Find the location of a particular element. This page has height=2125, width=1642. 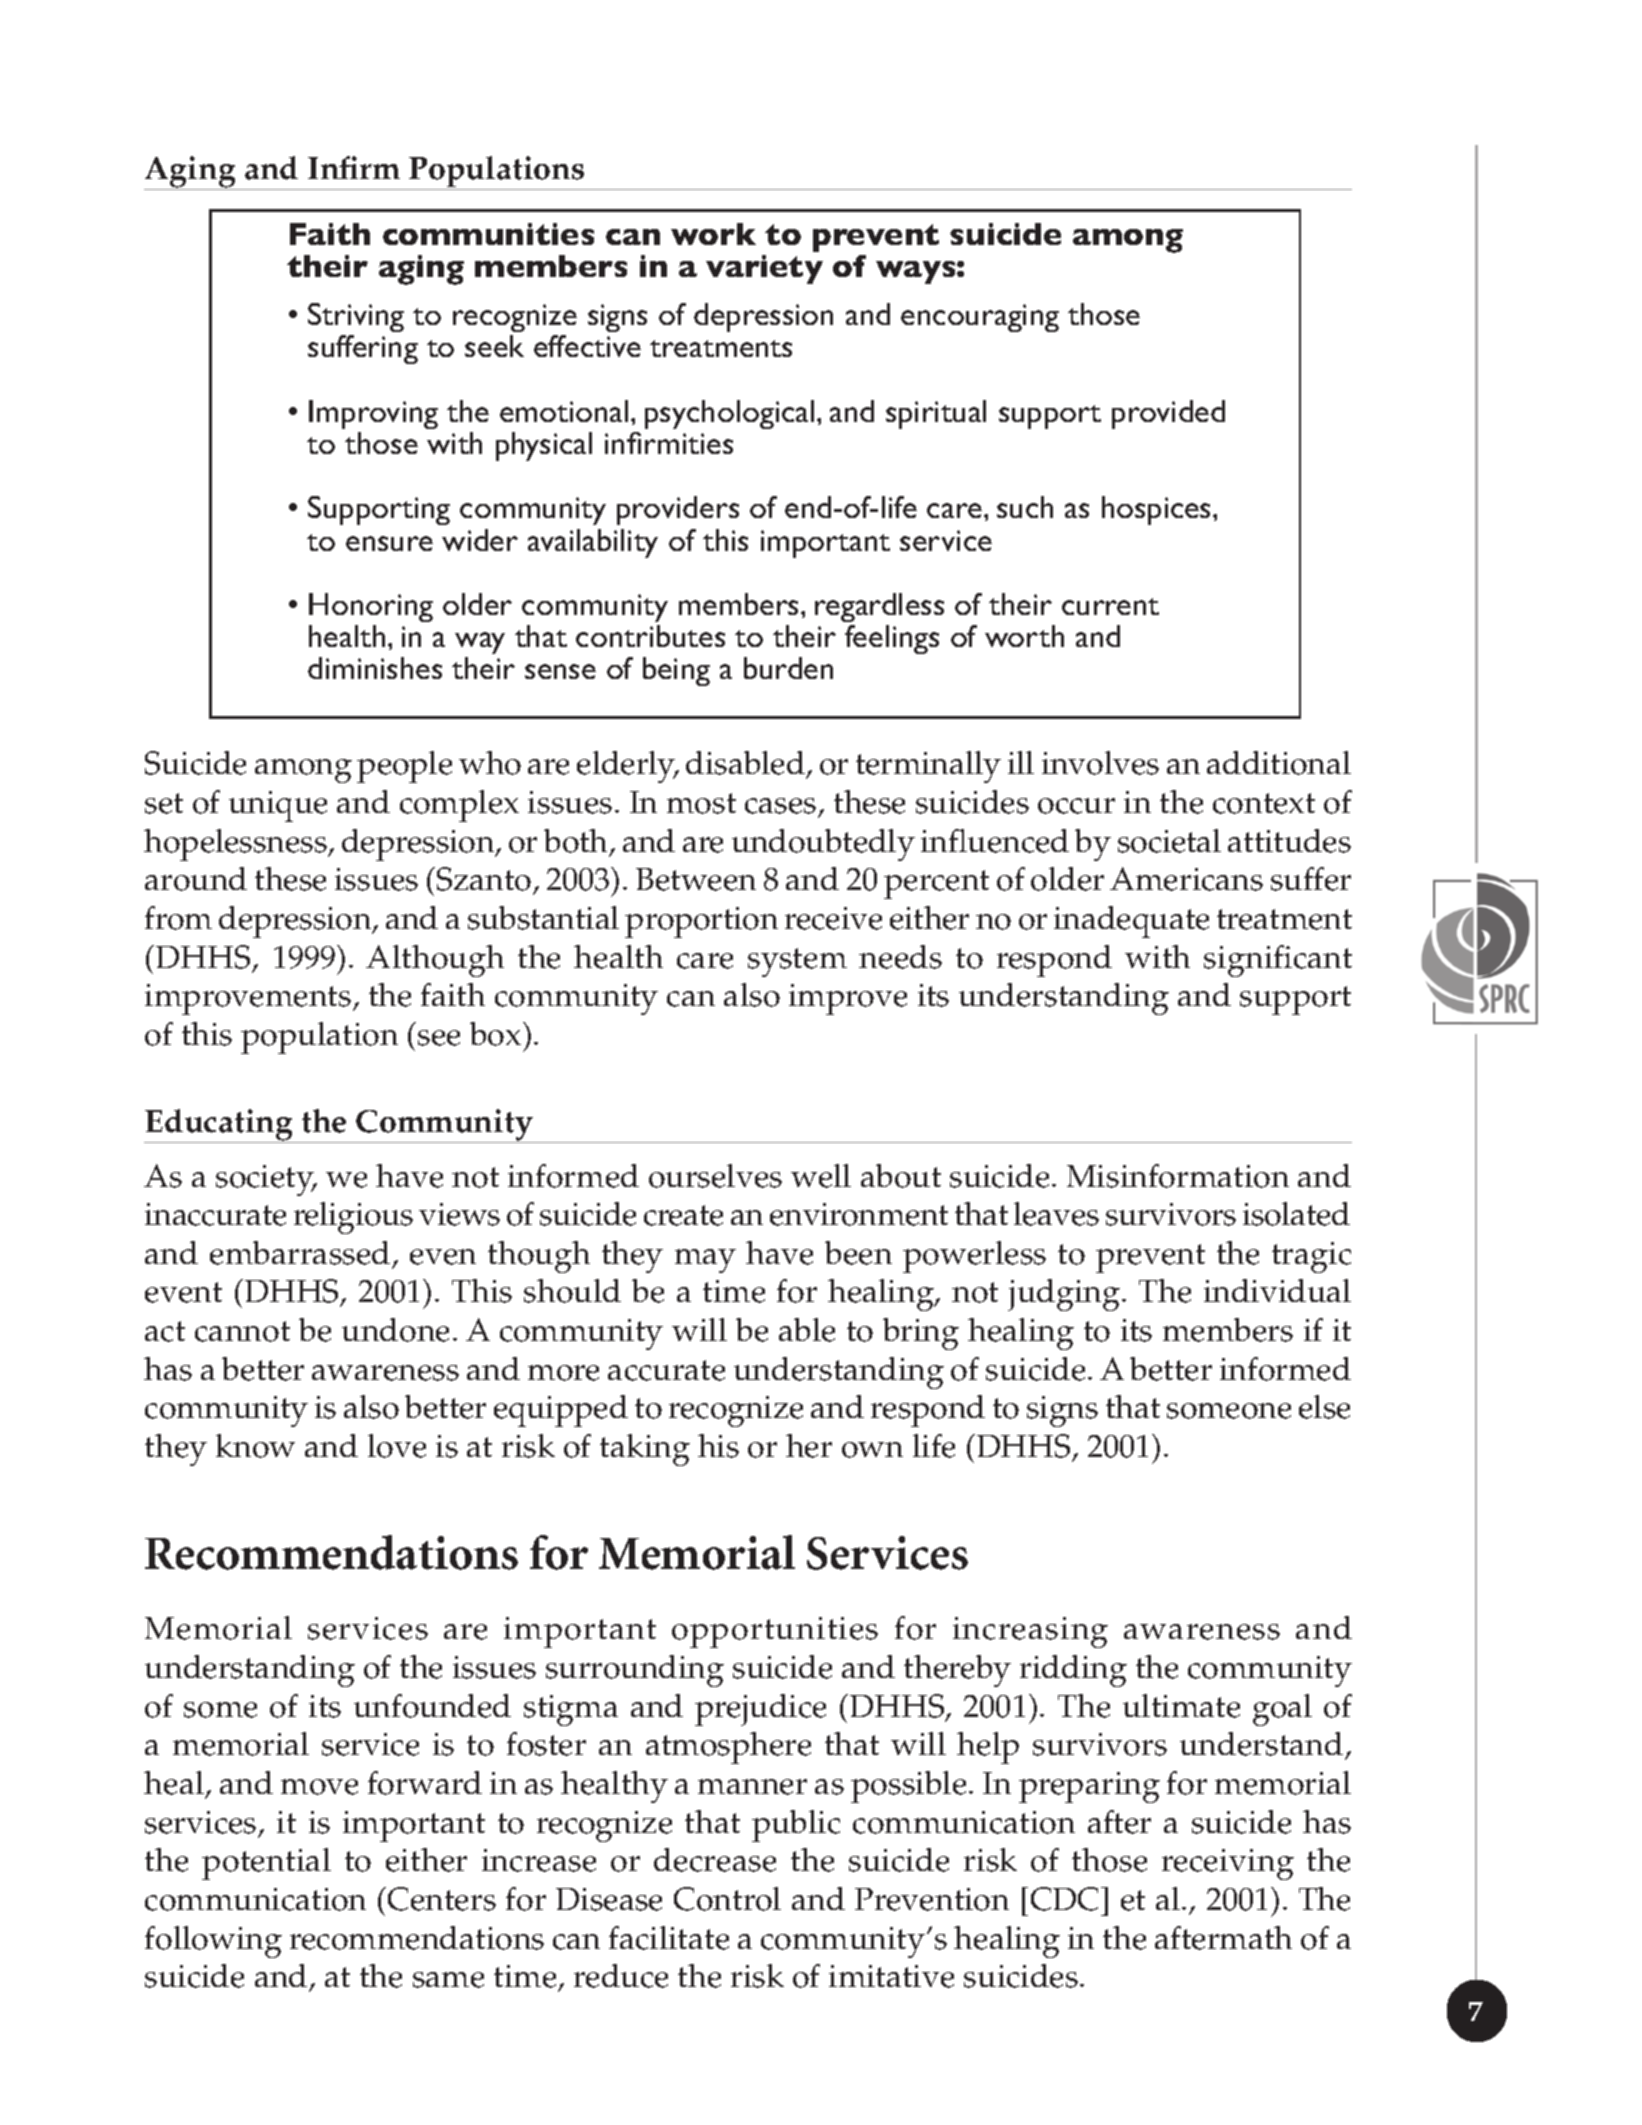

provided is located at coordinates (1168, 414).
